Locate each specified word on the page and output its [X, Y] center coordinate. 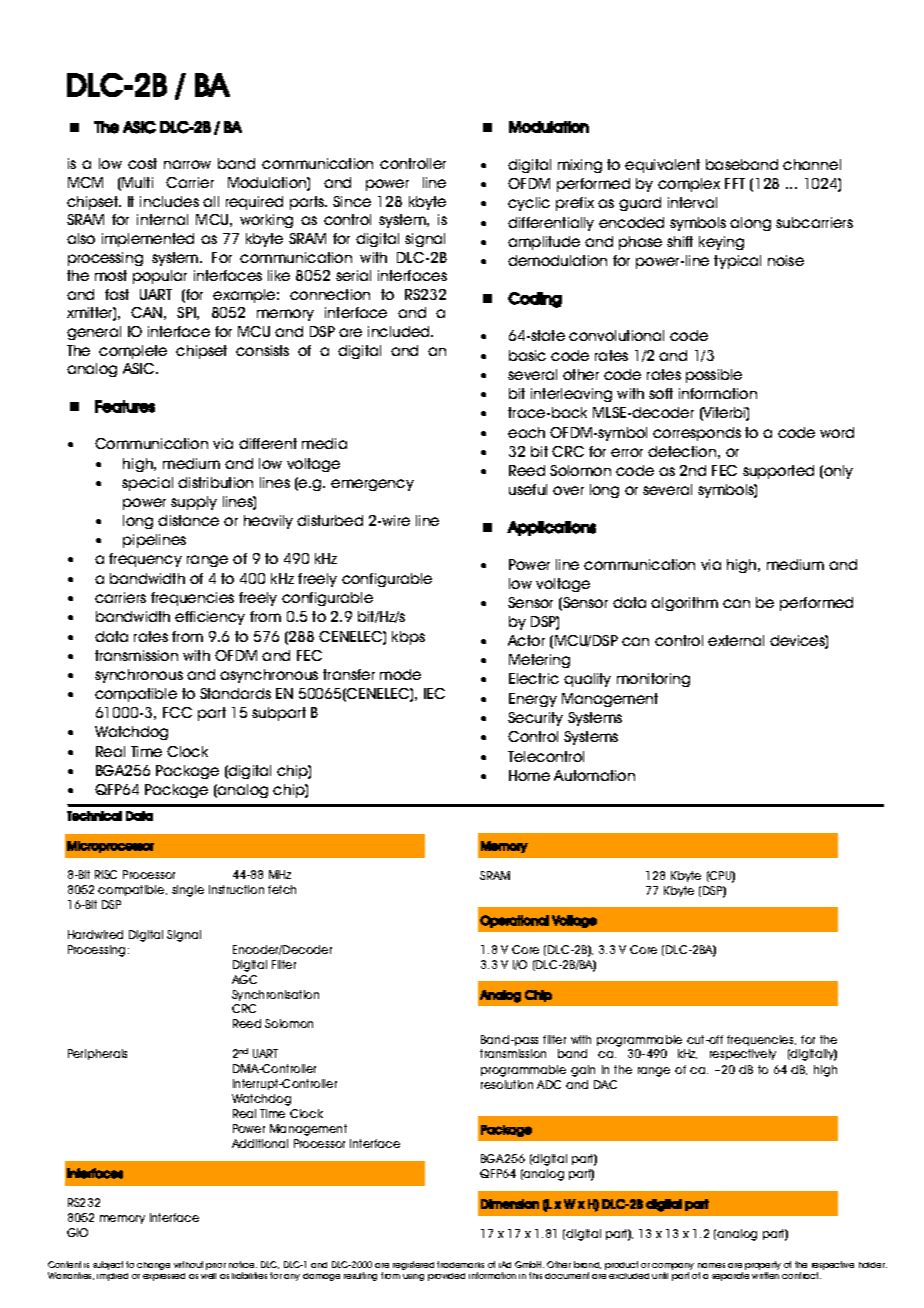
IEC [434, 693]
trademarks [460, 1264]
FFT [735, 183]
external [736, 640]
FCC [177, 712]
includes [169, 201]
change [153, 1266]
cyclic [529, 204]
